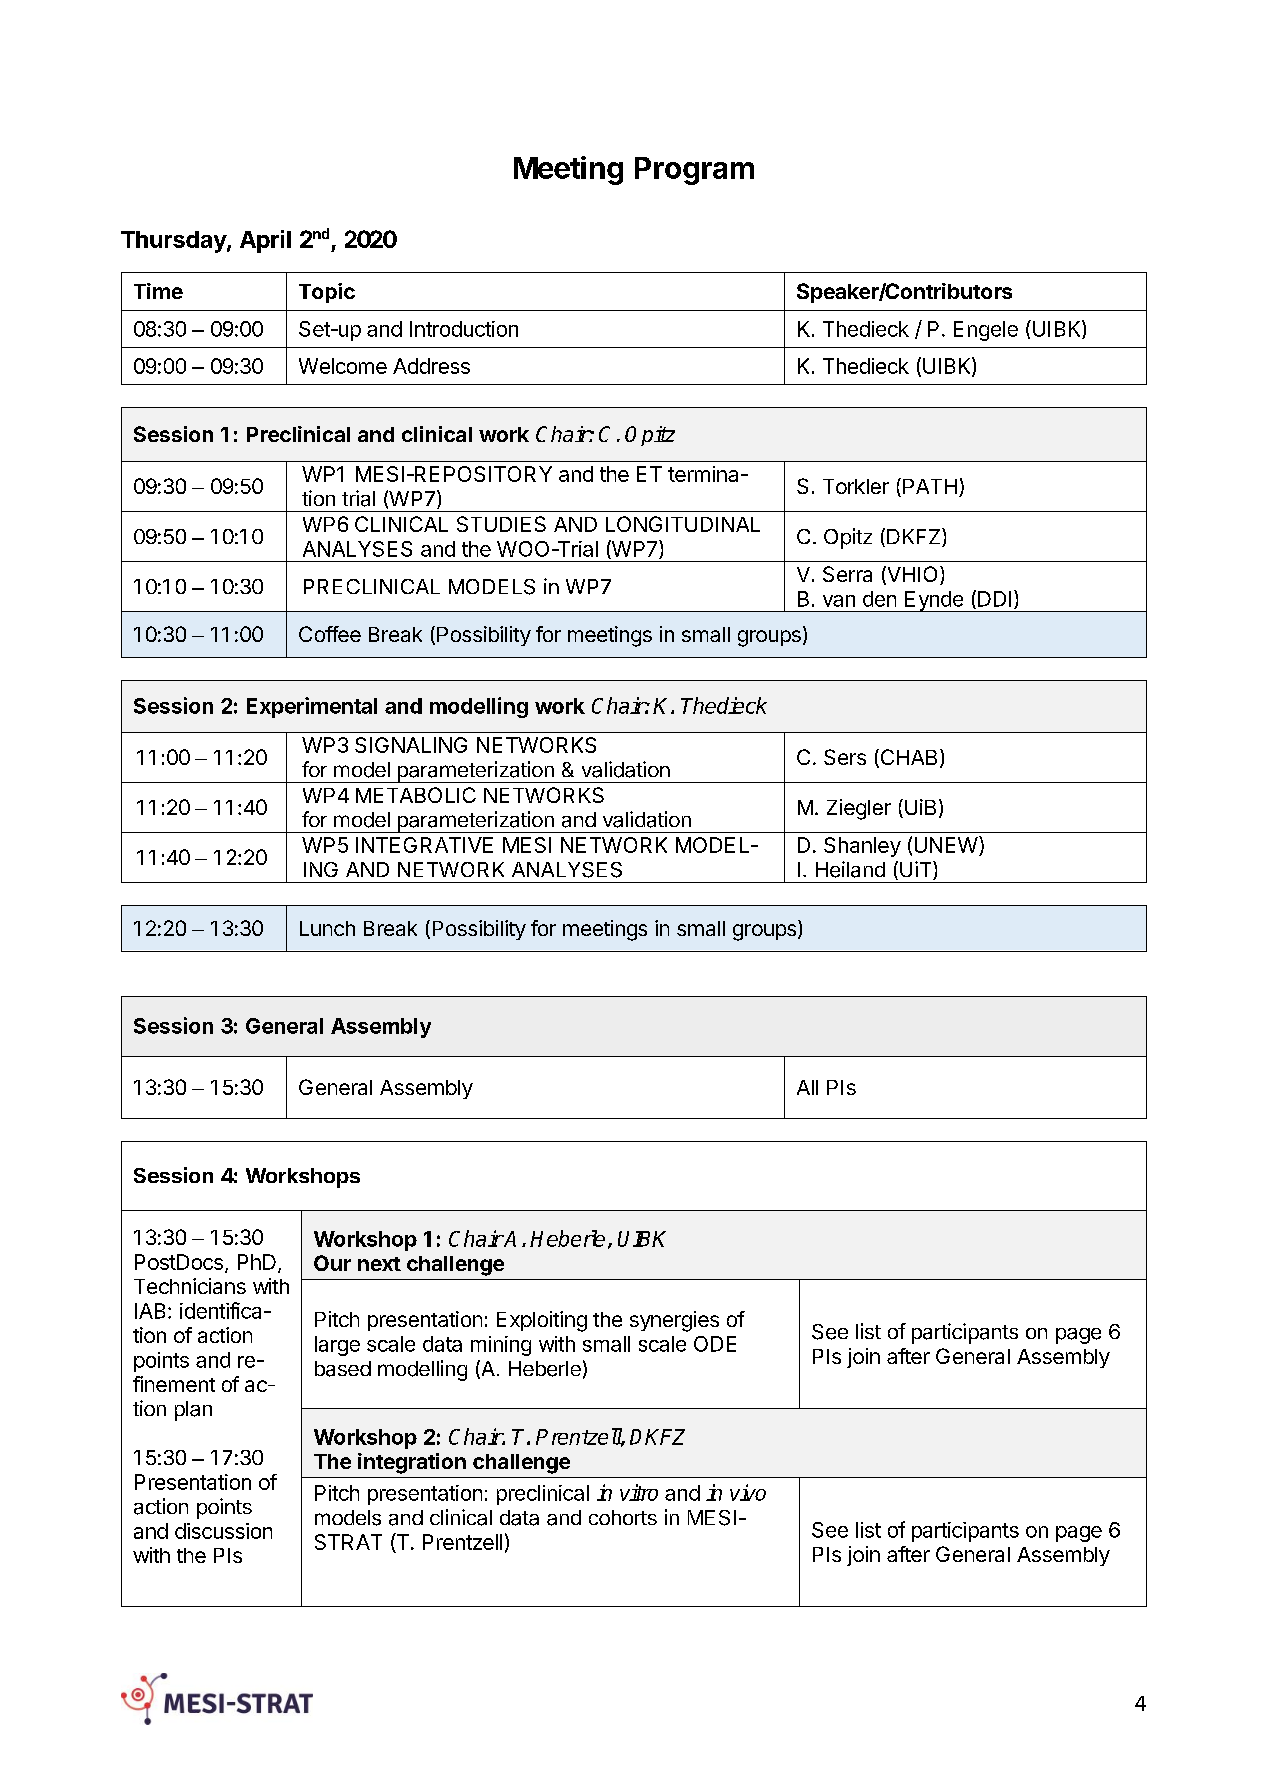 This document has width=1267, height=1792. What do you see at coordinates (859, 809) in the document?
I see `Ziegler` at bounding box center [859, 809].
